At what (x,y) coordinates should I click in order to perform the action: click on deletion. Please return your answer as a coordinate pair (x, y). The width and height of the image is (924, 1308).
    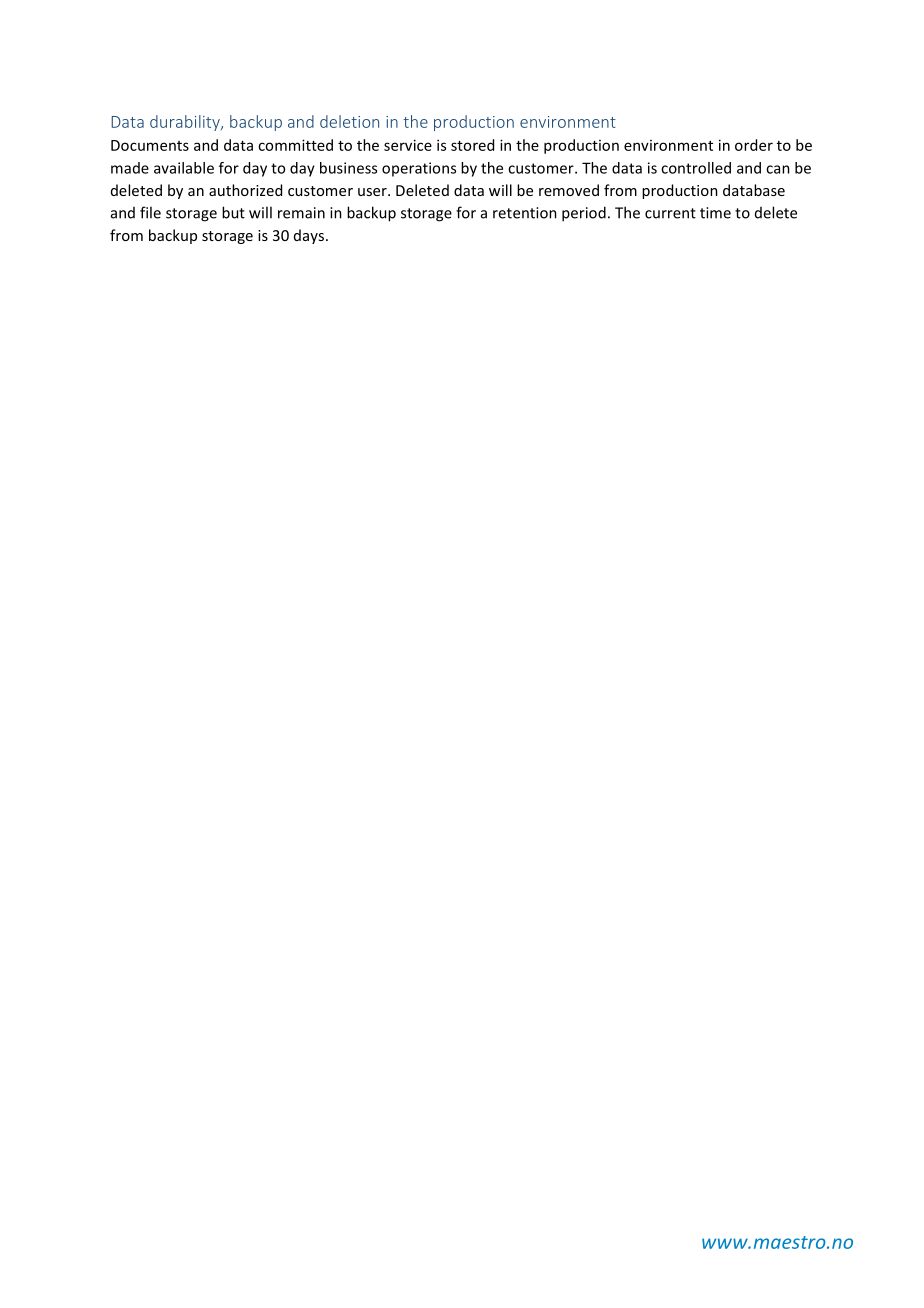
    Looking at the image, I should click on (349, 121).
